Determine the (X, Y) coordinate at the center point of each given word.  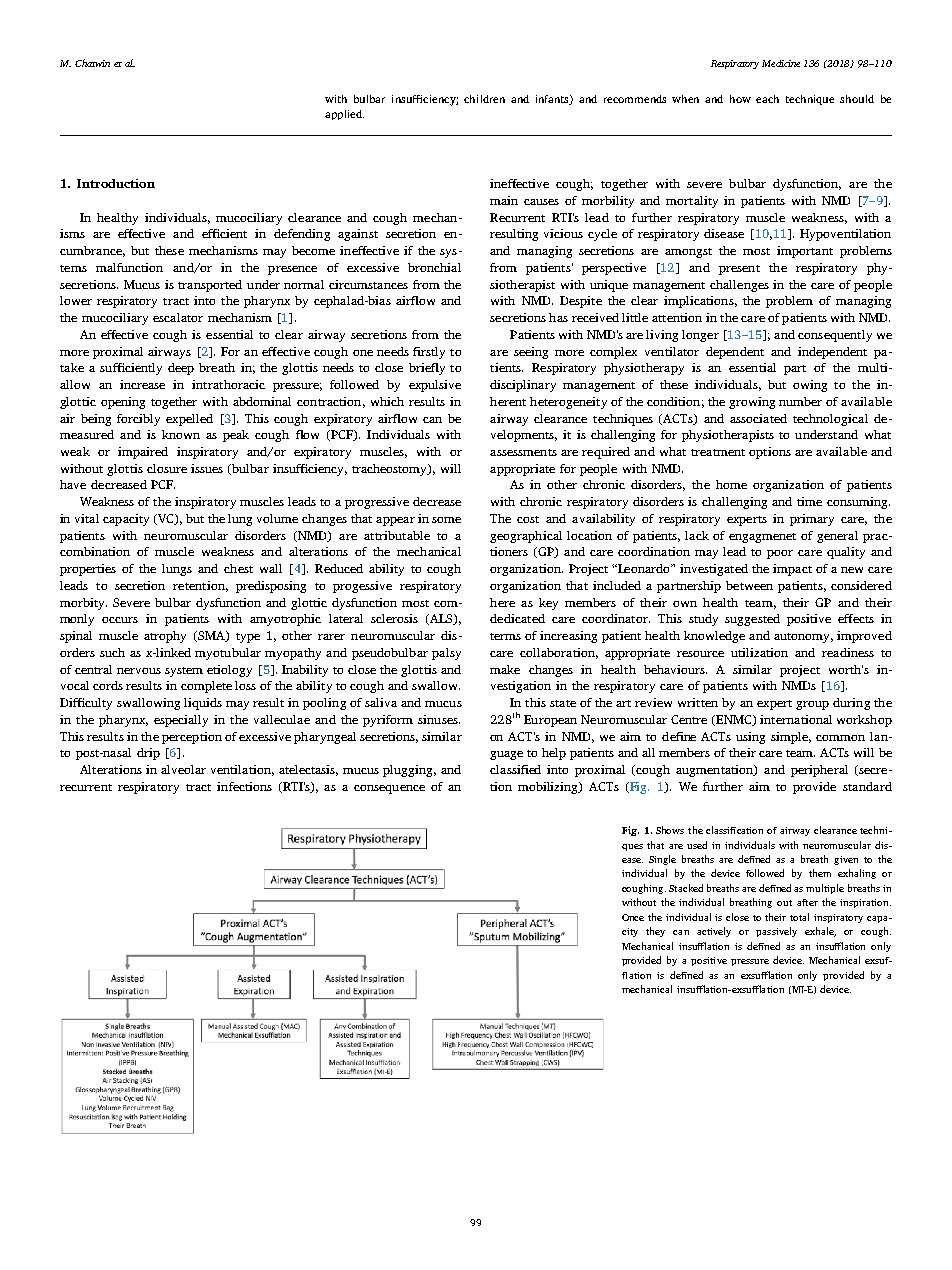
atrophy (165, 637)
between (749, 585)
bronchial (434, 267)
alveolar (183, 769)
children (484, 99)
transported (210, 286)
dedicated (517, 618)
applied (344, 115)
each (767, 99)
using (750, 738)
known (181, 434)
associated (758, 418)
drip (148, 754)
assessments (523, 452)
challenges (739, 286)
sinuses (439, 719)
